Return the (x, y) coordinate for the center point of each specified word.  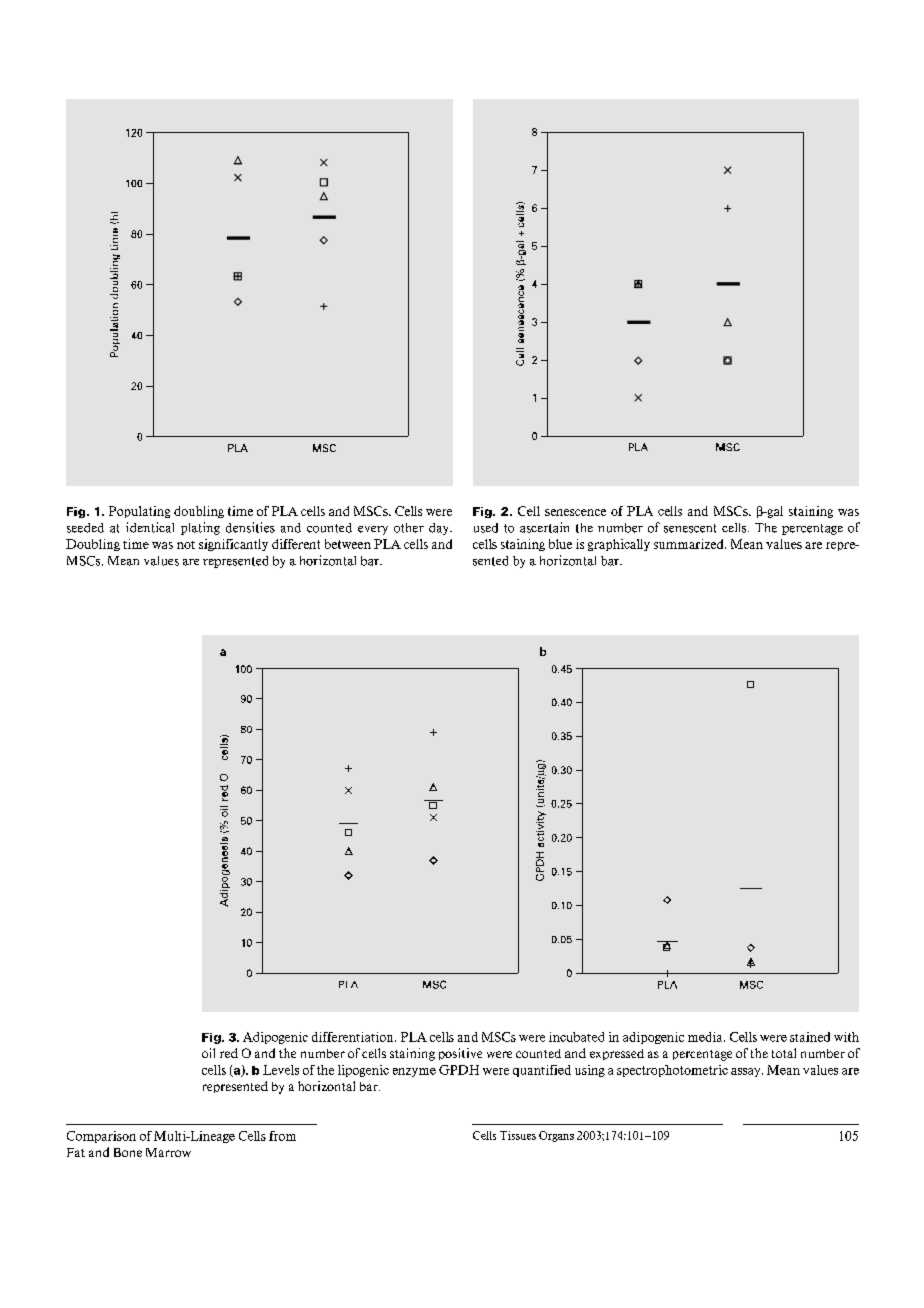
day (440, 529)
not (186, 545)
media (706, 1037)
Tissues (518, 1135)
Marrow (168, 1152)
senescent (690, 528)
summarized (690, 544)
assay (747, 1072)
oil (208, 1053)
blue (560, 544)
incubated (576, 1037)
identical (150, 527)
